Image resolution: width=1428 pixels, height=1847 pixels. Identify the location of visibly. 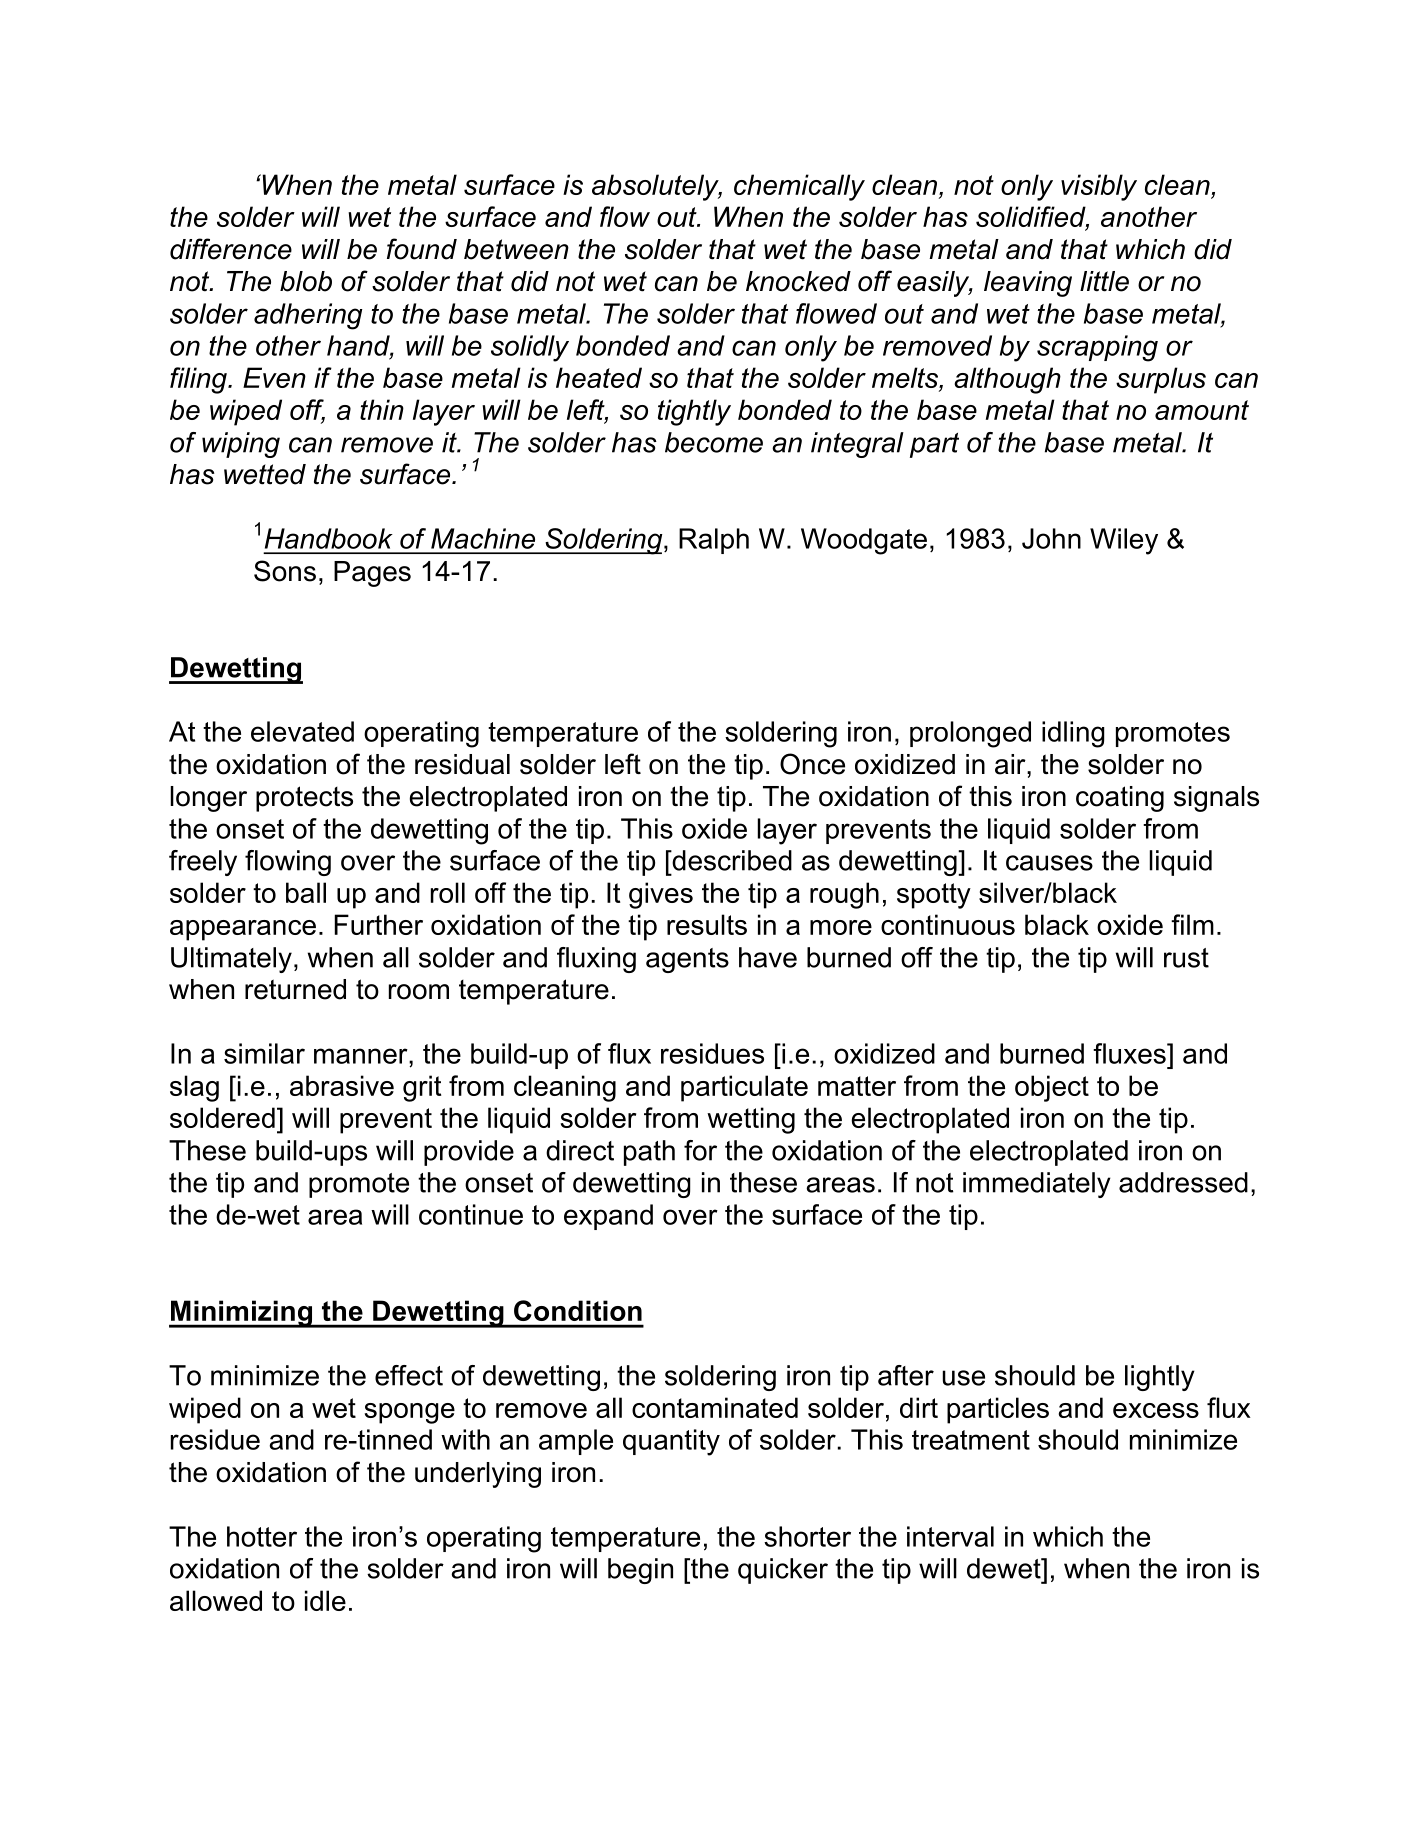
(1099, 187).
